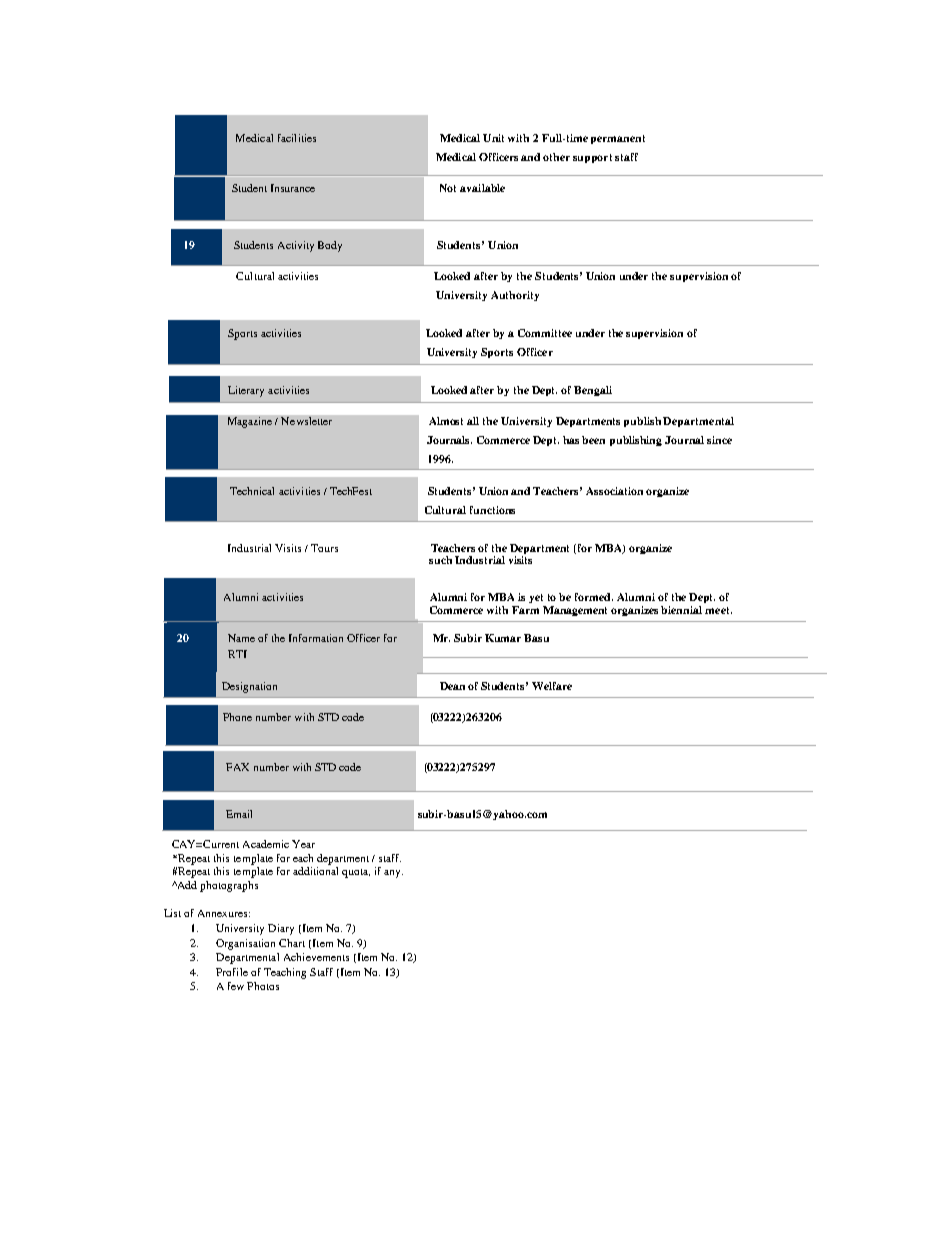 This screenshot has width=952, height=1233. I want to click on any, so click(393, 874).
